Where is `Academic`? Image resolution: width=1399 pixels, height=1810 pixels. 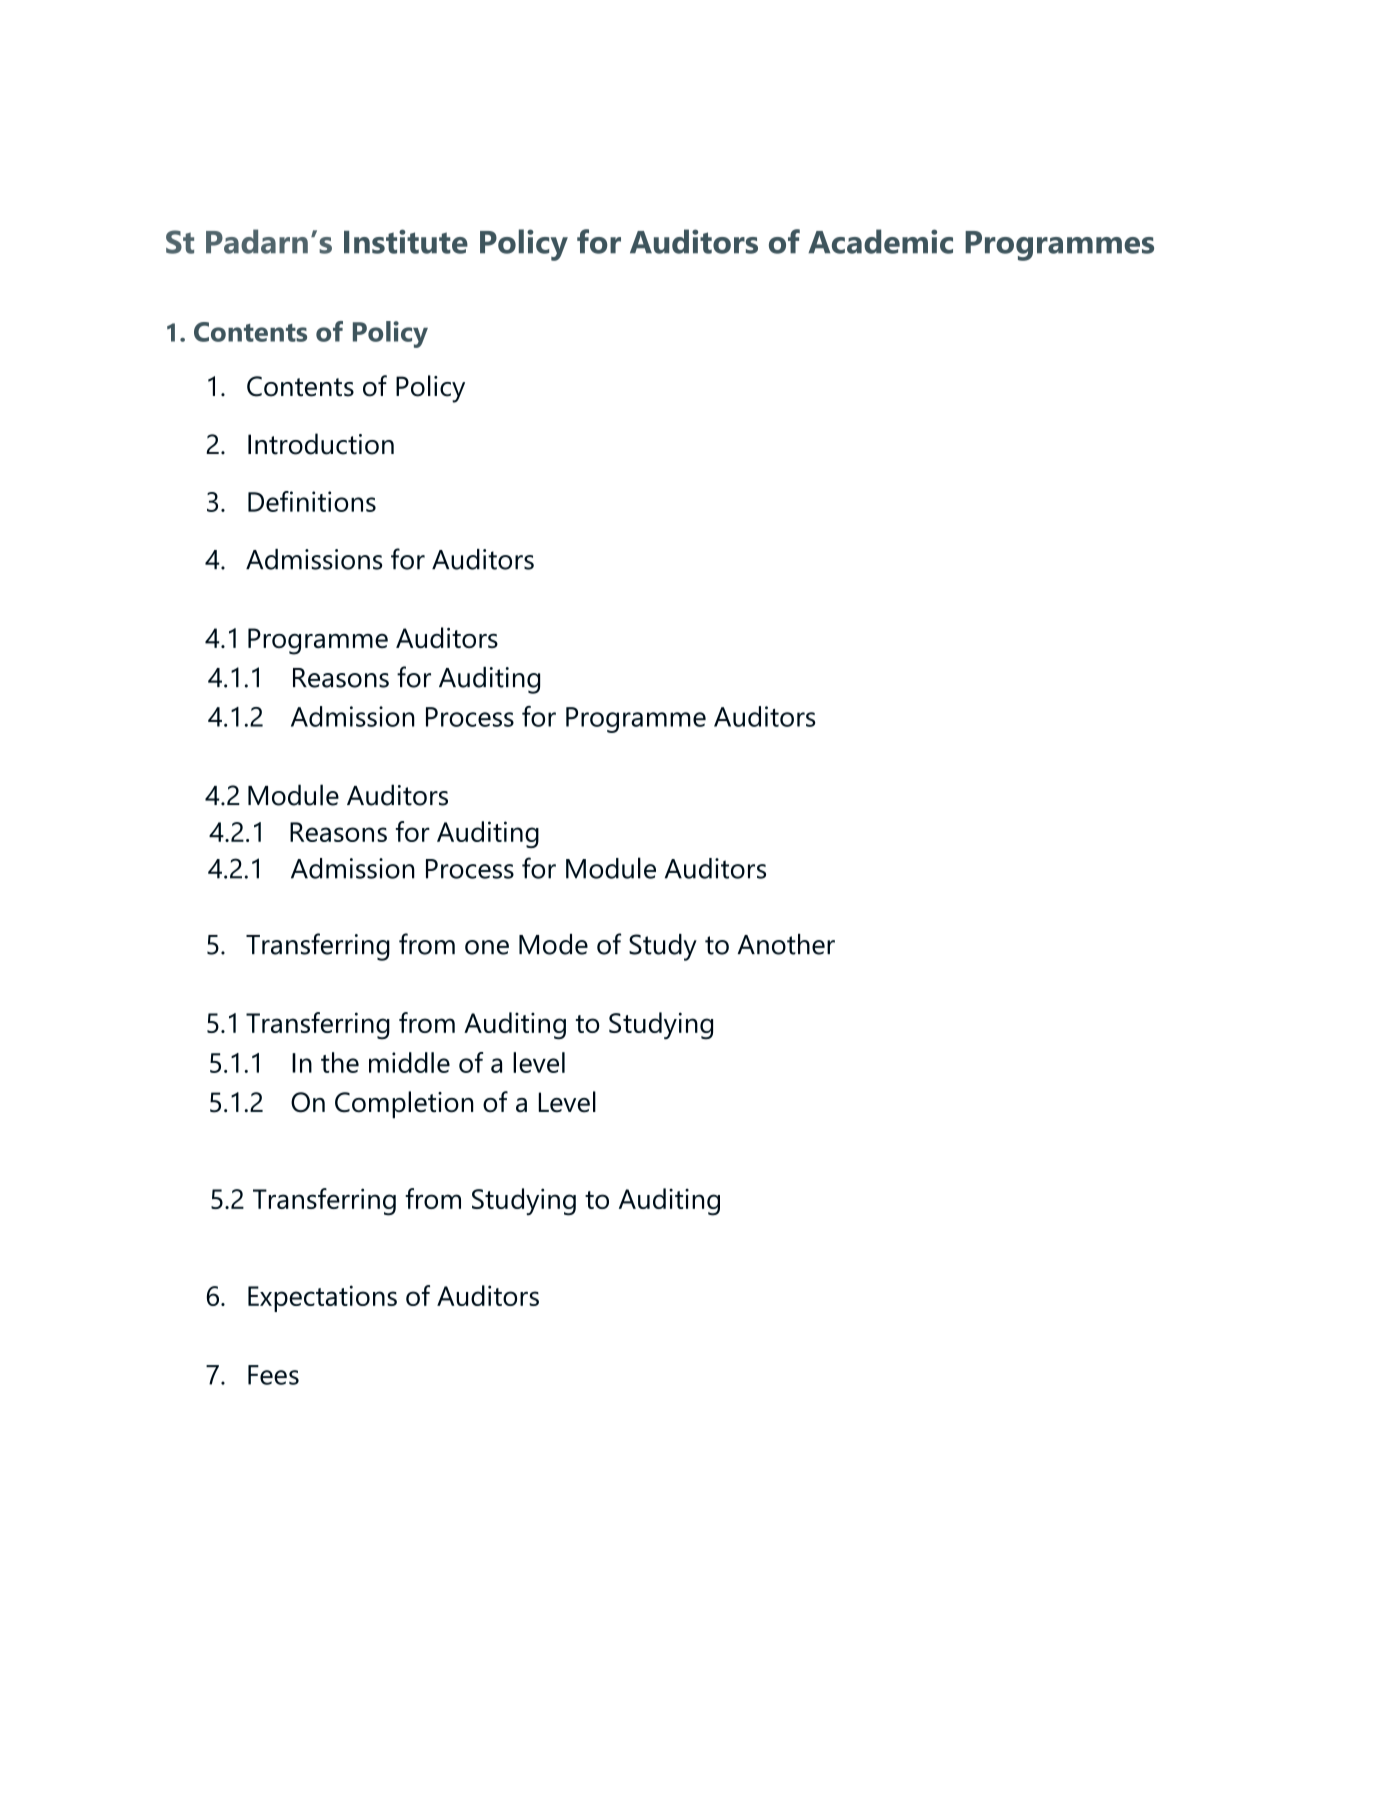 Academic is located at coordinates (880, 241).
